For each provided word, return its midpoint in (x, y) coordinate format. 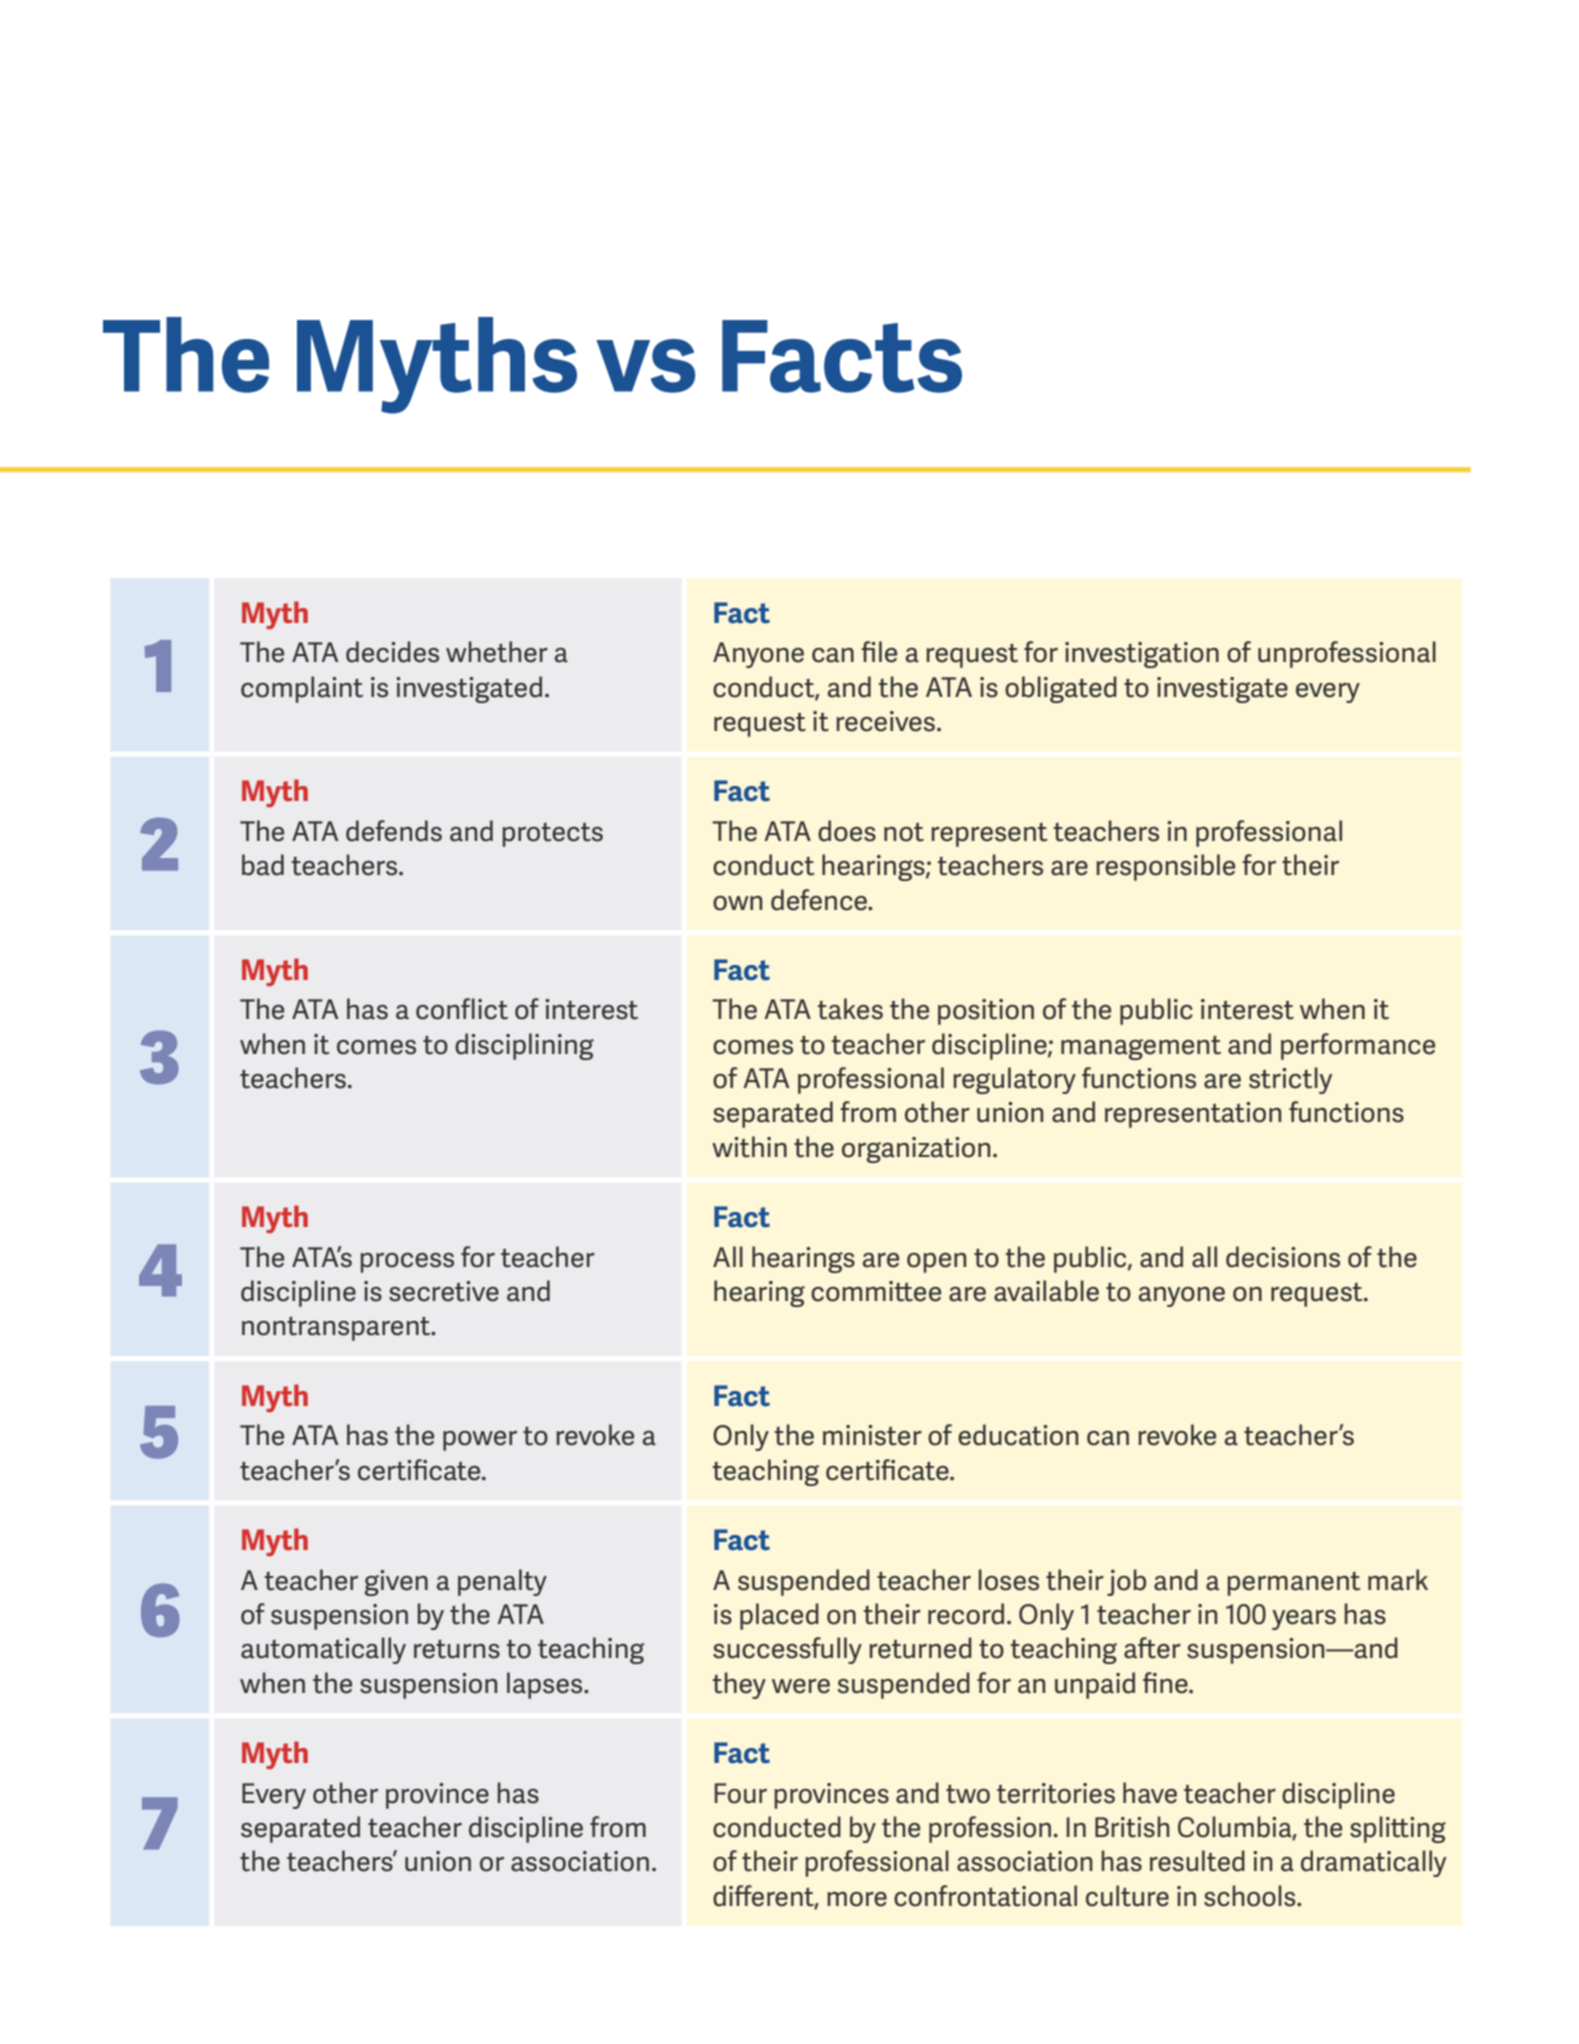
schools (1251, 1896)
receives (887, 721)
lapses (546, 1685)
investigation (1142, 655)
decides (392, 652)
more (857, 1899)
